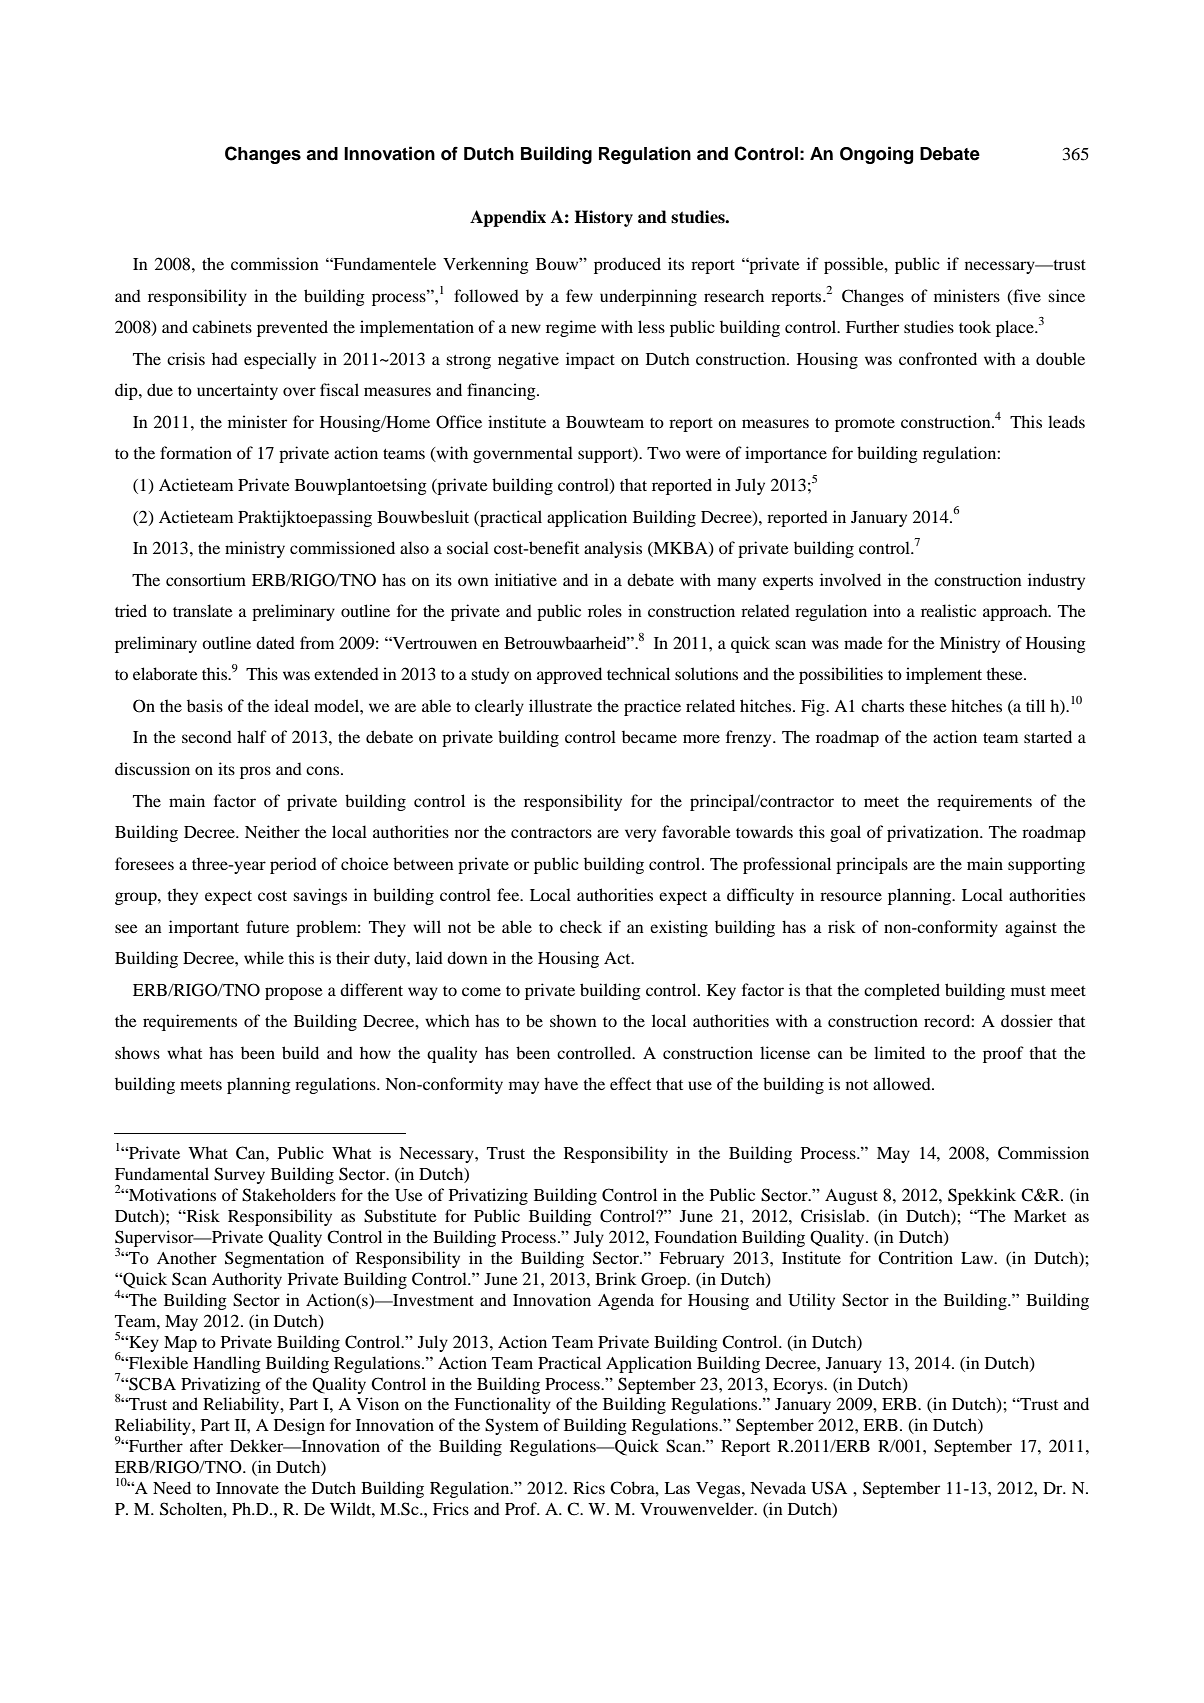 The height and width of the screenshot is (1703, 1204). Describe the element at coordinates (876, 155) in the screenshot. I see `Ongoing` at that location.
